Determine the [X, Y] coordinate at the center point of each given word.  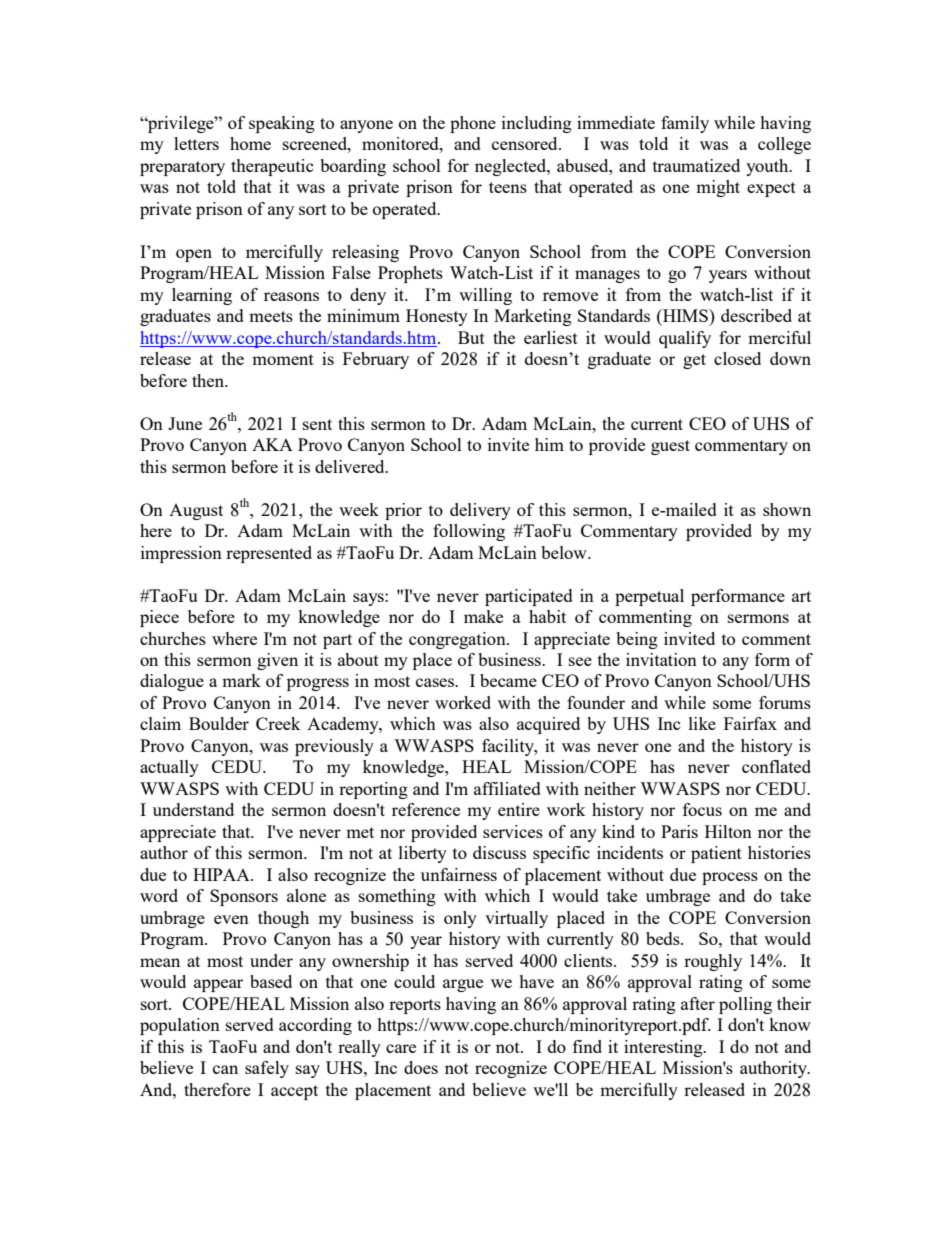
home [250, 143]
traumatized [696, 165]
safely [267, 1069]
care [401, 1048]
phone [473, 124]
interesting [664, 1048]
